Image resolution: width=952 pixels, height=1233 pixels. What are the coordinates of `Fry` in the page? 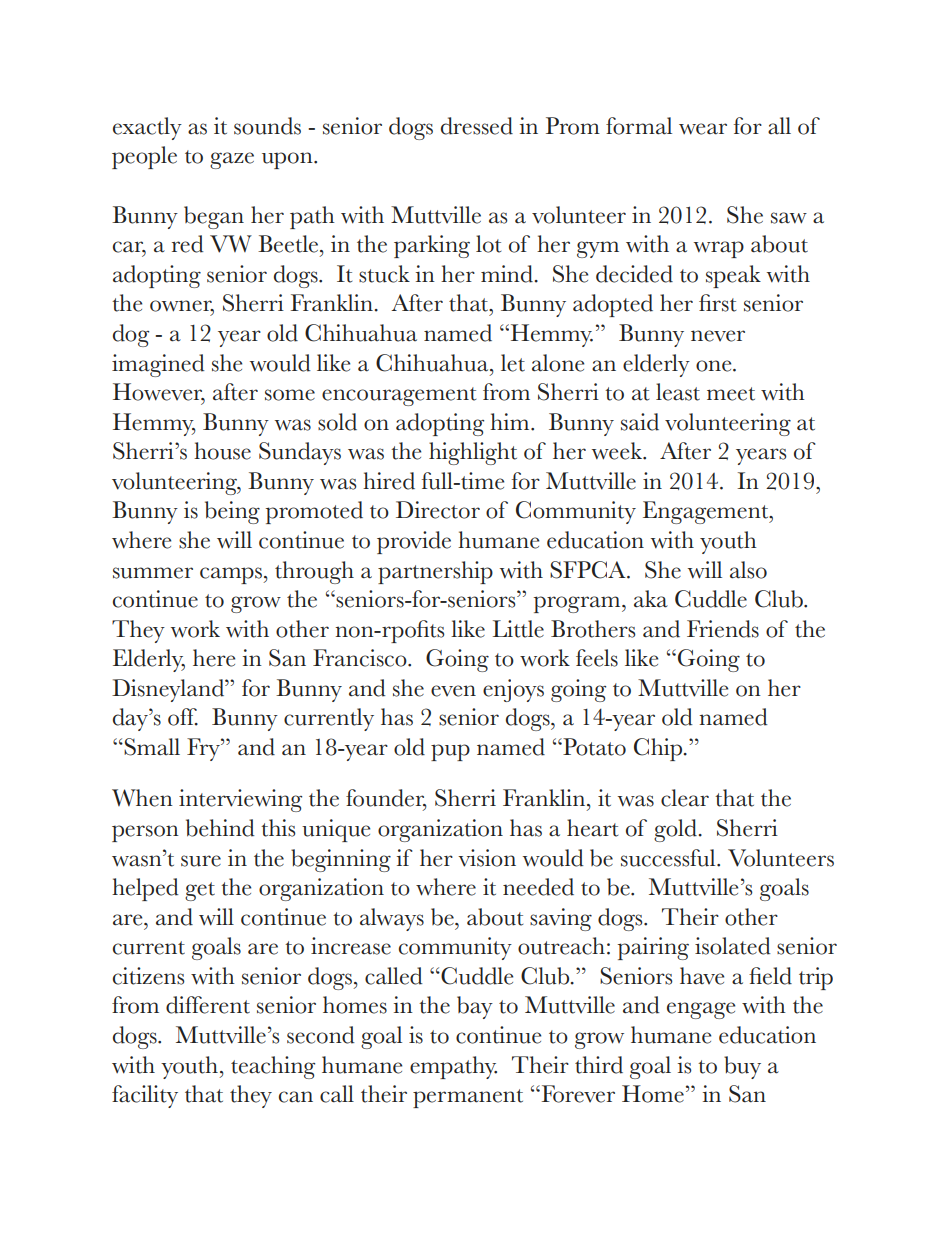 It's located at (204, 749).
